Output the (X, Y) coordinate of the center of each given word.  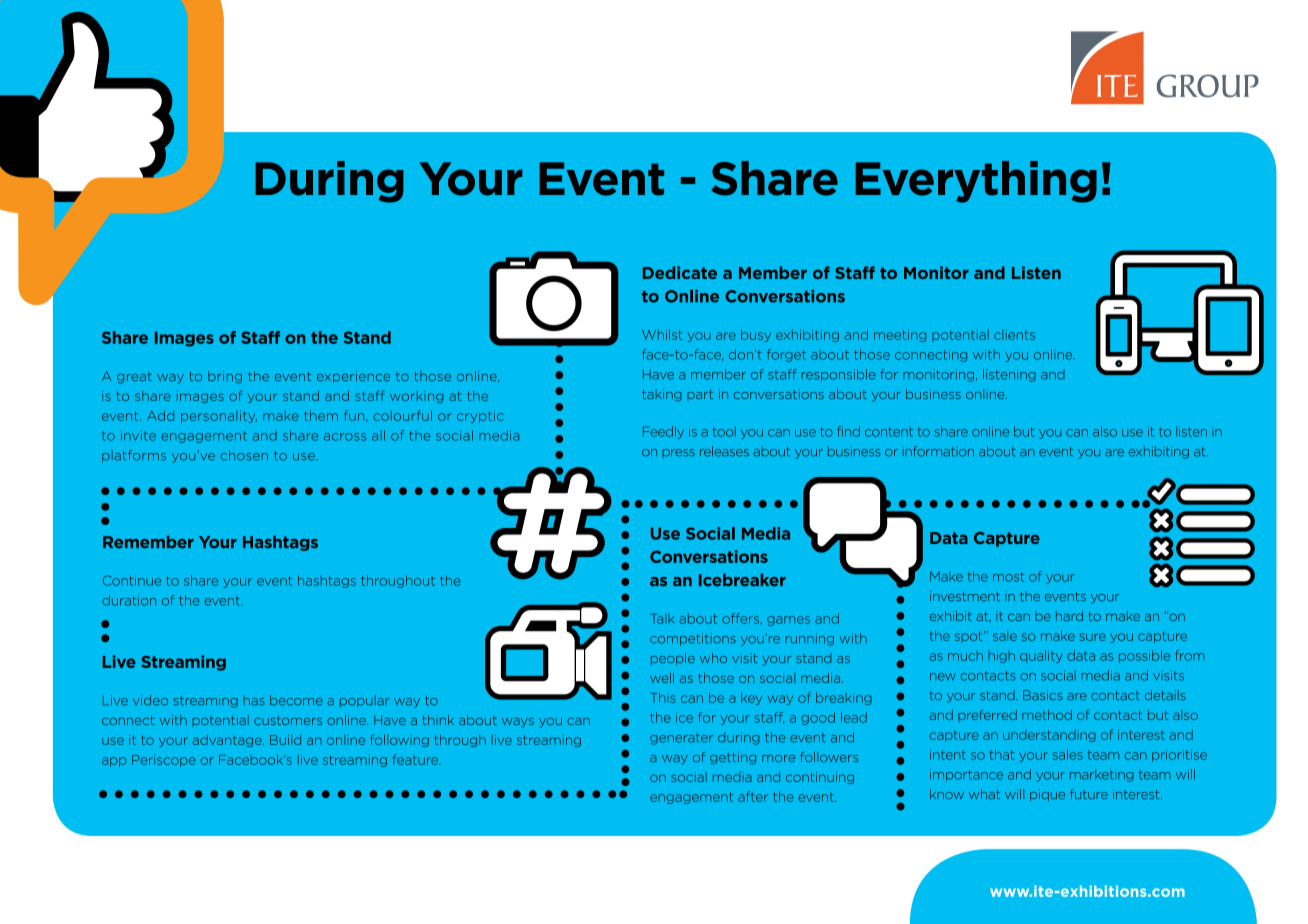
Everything (976, 182)
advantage (228, 741)
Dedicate (680, 272)
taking (662, 395)
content (889, 432)
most (1008, 577)
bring (225, 377)
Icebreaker (742, 579)
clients (1014, 335)
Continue (132, 580)
